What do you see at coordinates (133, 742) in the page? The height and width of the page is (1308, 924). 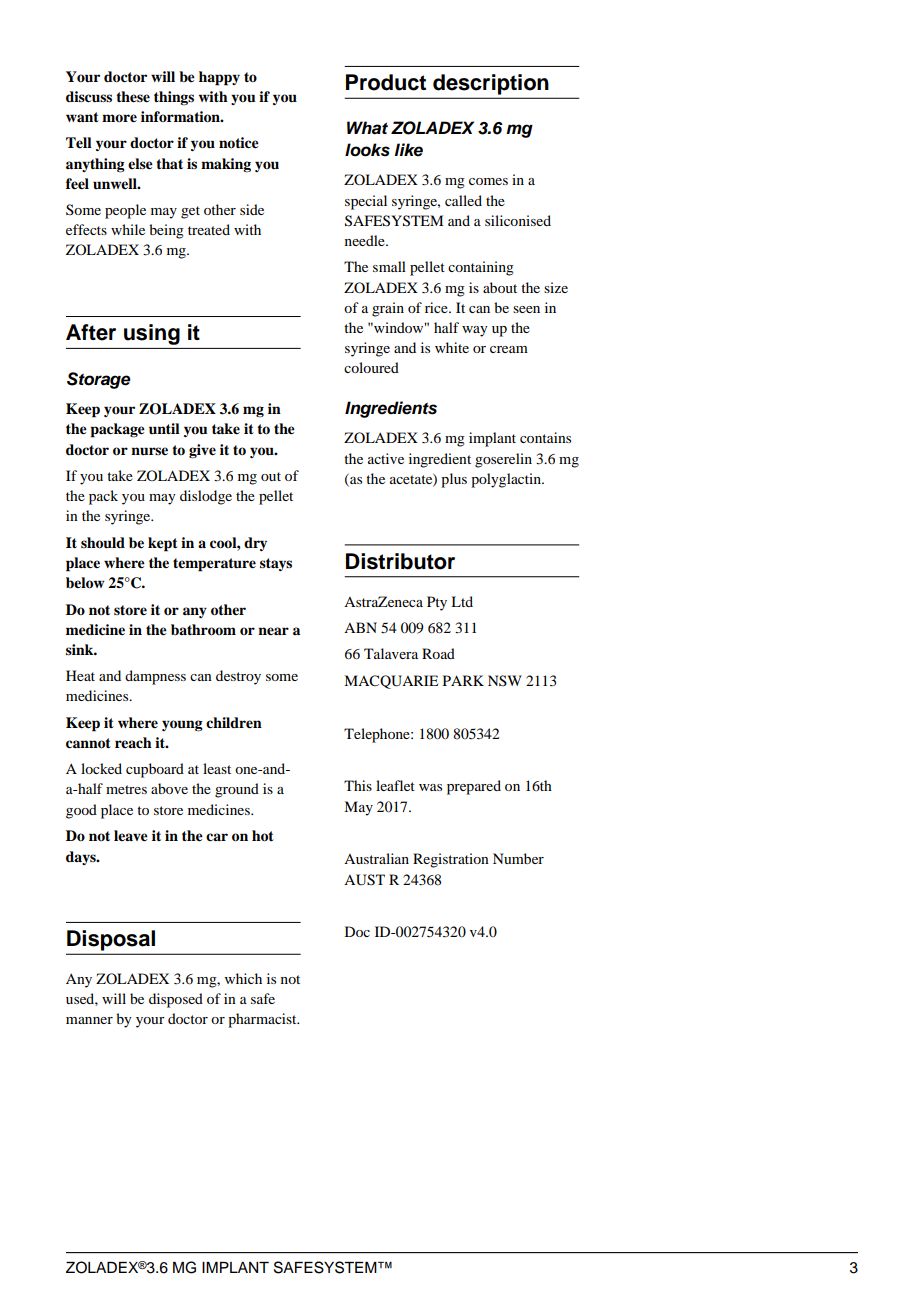 I see `reach` at bounding box center [133, 742].
